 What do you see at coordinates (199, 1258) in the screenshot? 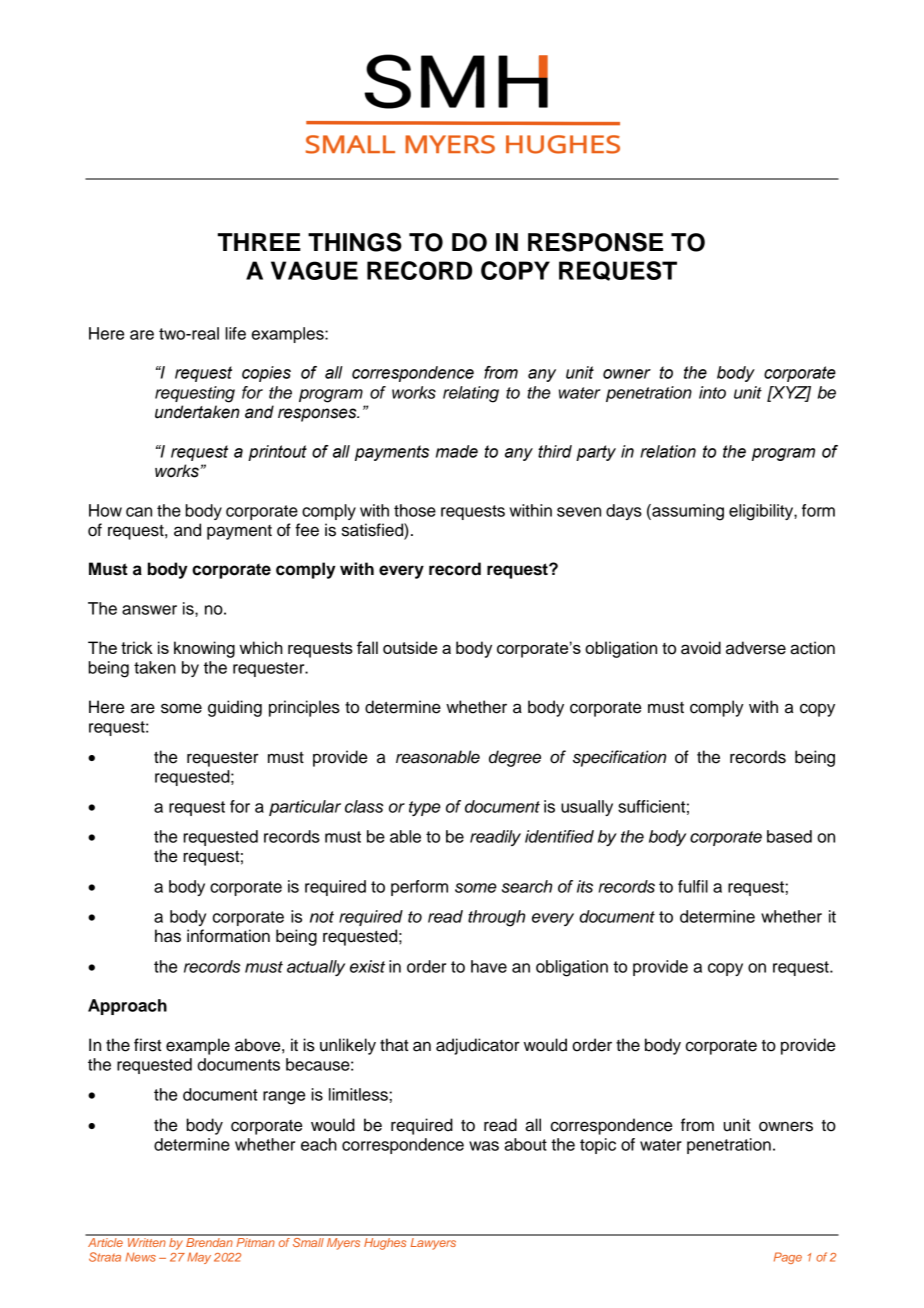
I see `May` at bounding box center [199, 1258].
